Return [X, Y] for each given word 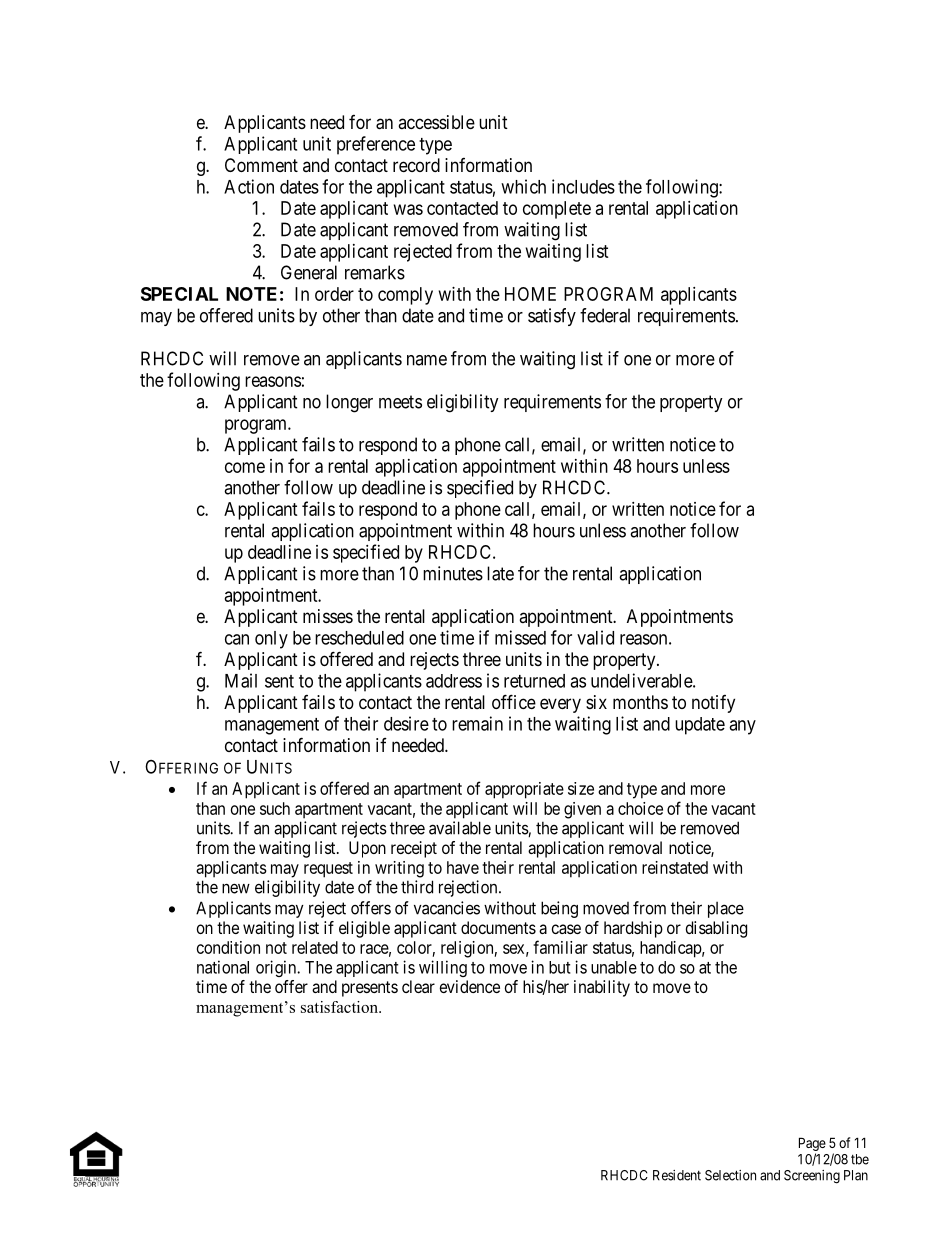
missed [520, 637]
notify [713, 704]
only [271, 640]
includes [583, 186]
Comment [261, 165]
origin [277, 968]
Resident [677, 1175]
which [523, 186]
